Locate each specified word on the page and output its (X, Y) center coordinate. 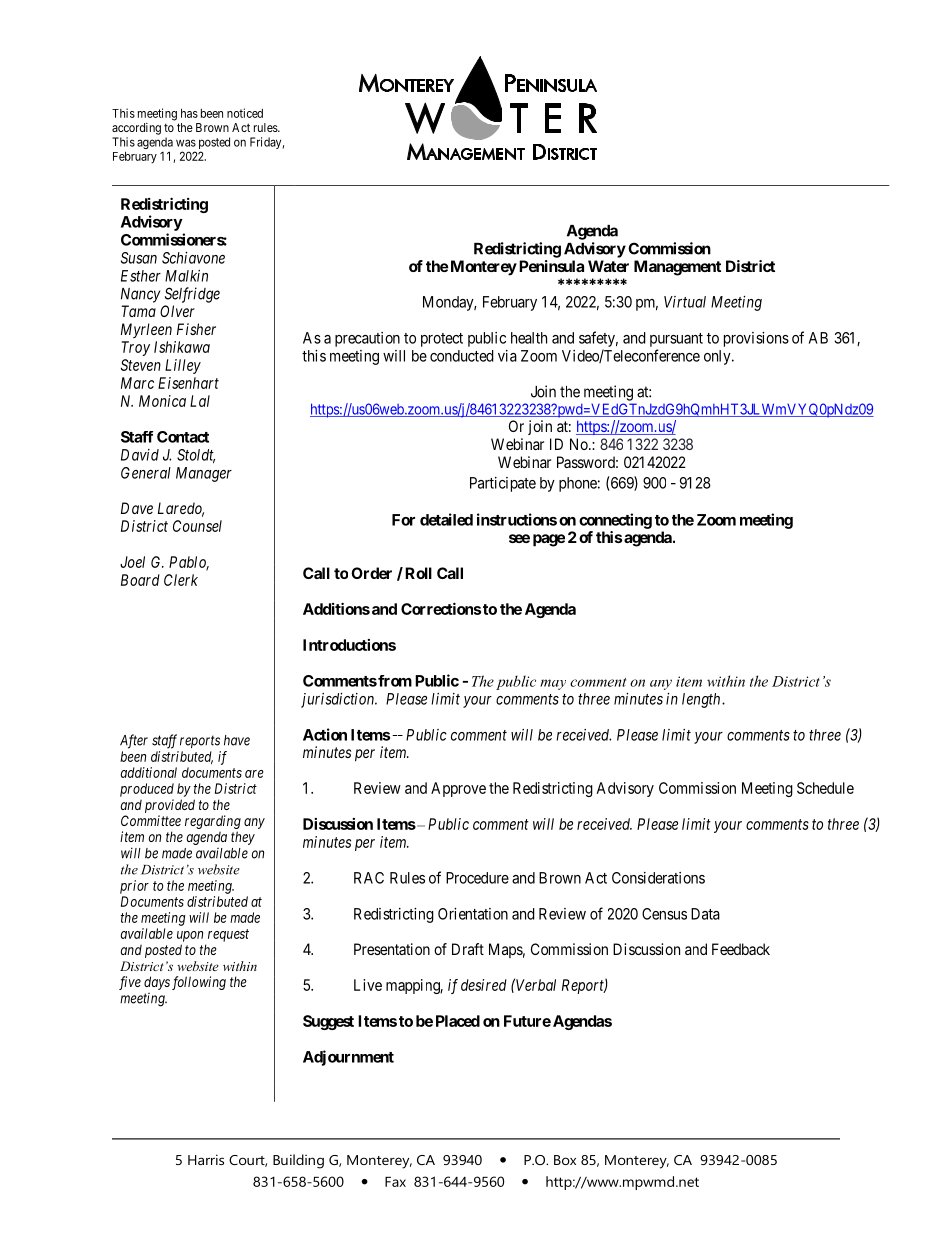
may (553, 684)
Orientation (473, 914)
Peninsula (550, 266)
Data (705, 914)
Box (565, 1160)
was (186, 143)
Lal (200, 401)
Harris (206, 1159)
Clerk (181, 580)
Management (677, 268)
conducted (462, 356)
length (702, 700)
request (228, 935)
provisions (756, 339)
